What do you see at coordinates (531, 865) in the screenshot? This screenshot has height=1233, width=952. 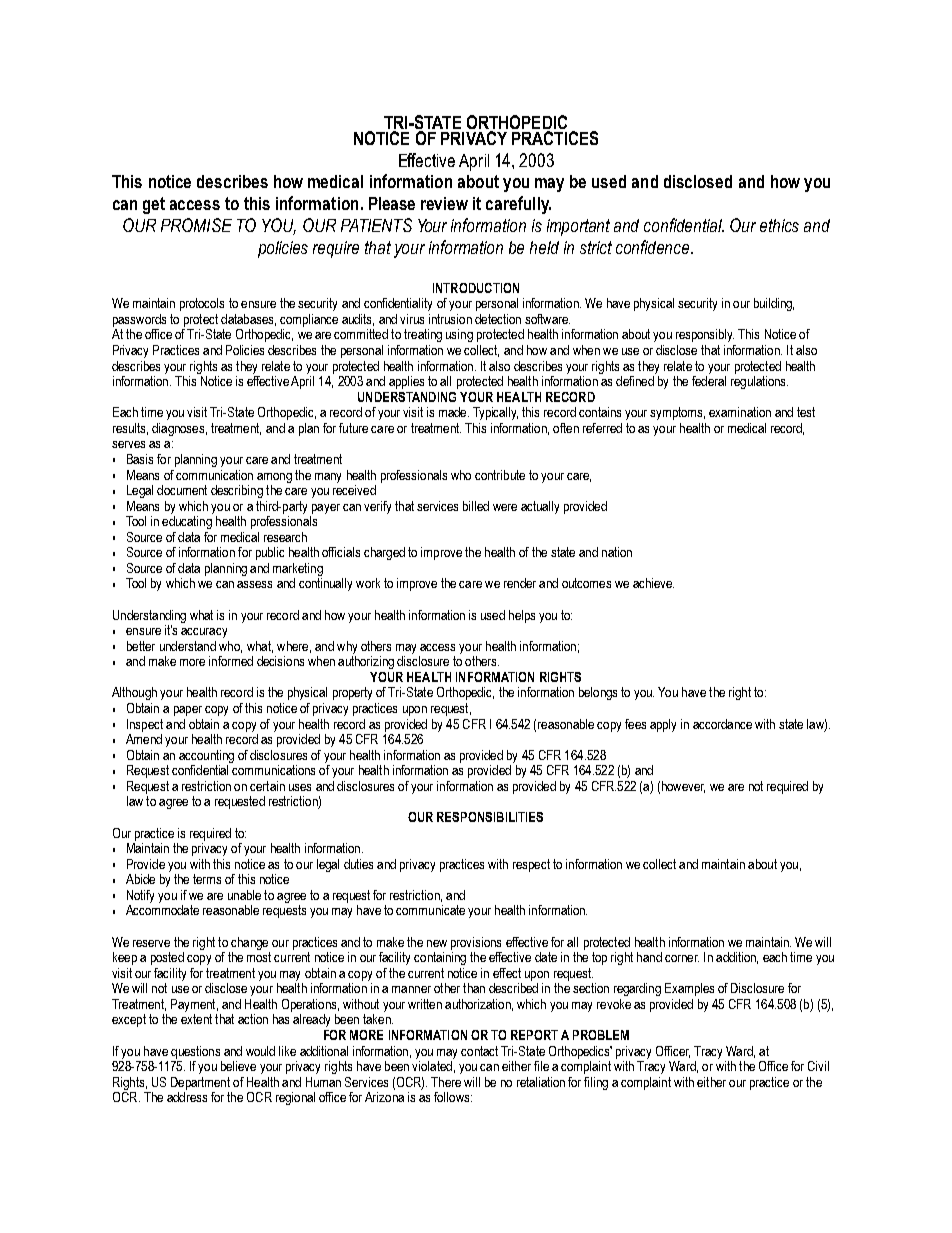 I see `respect` at bounding box center [531, 865].
